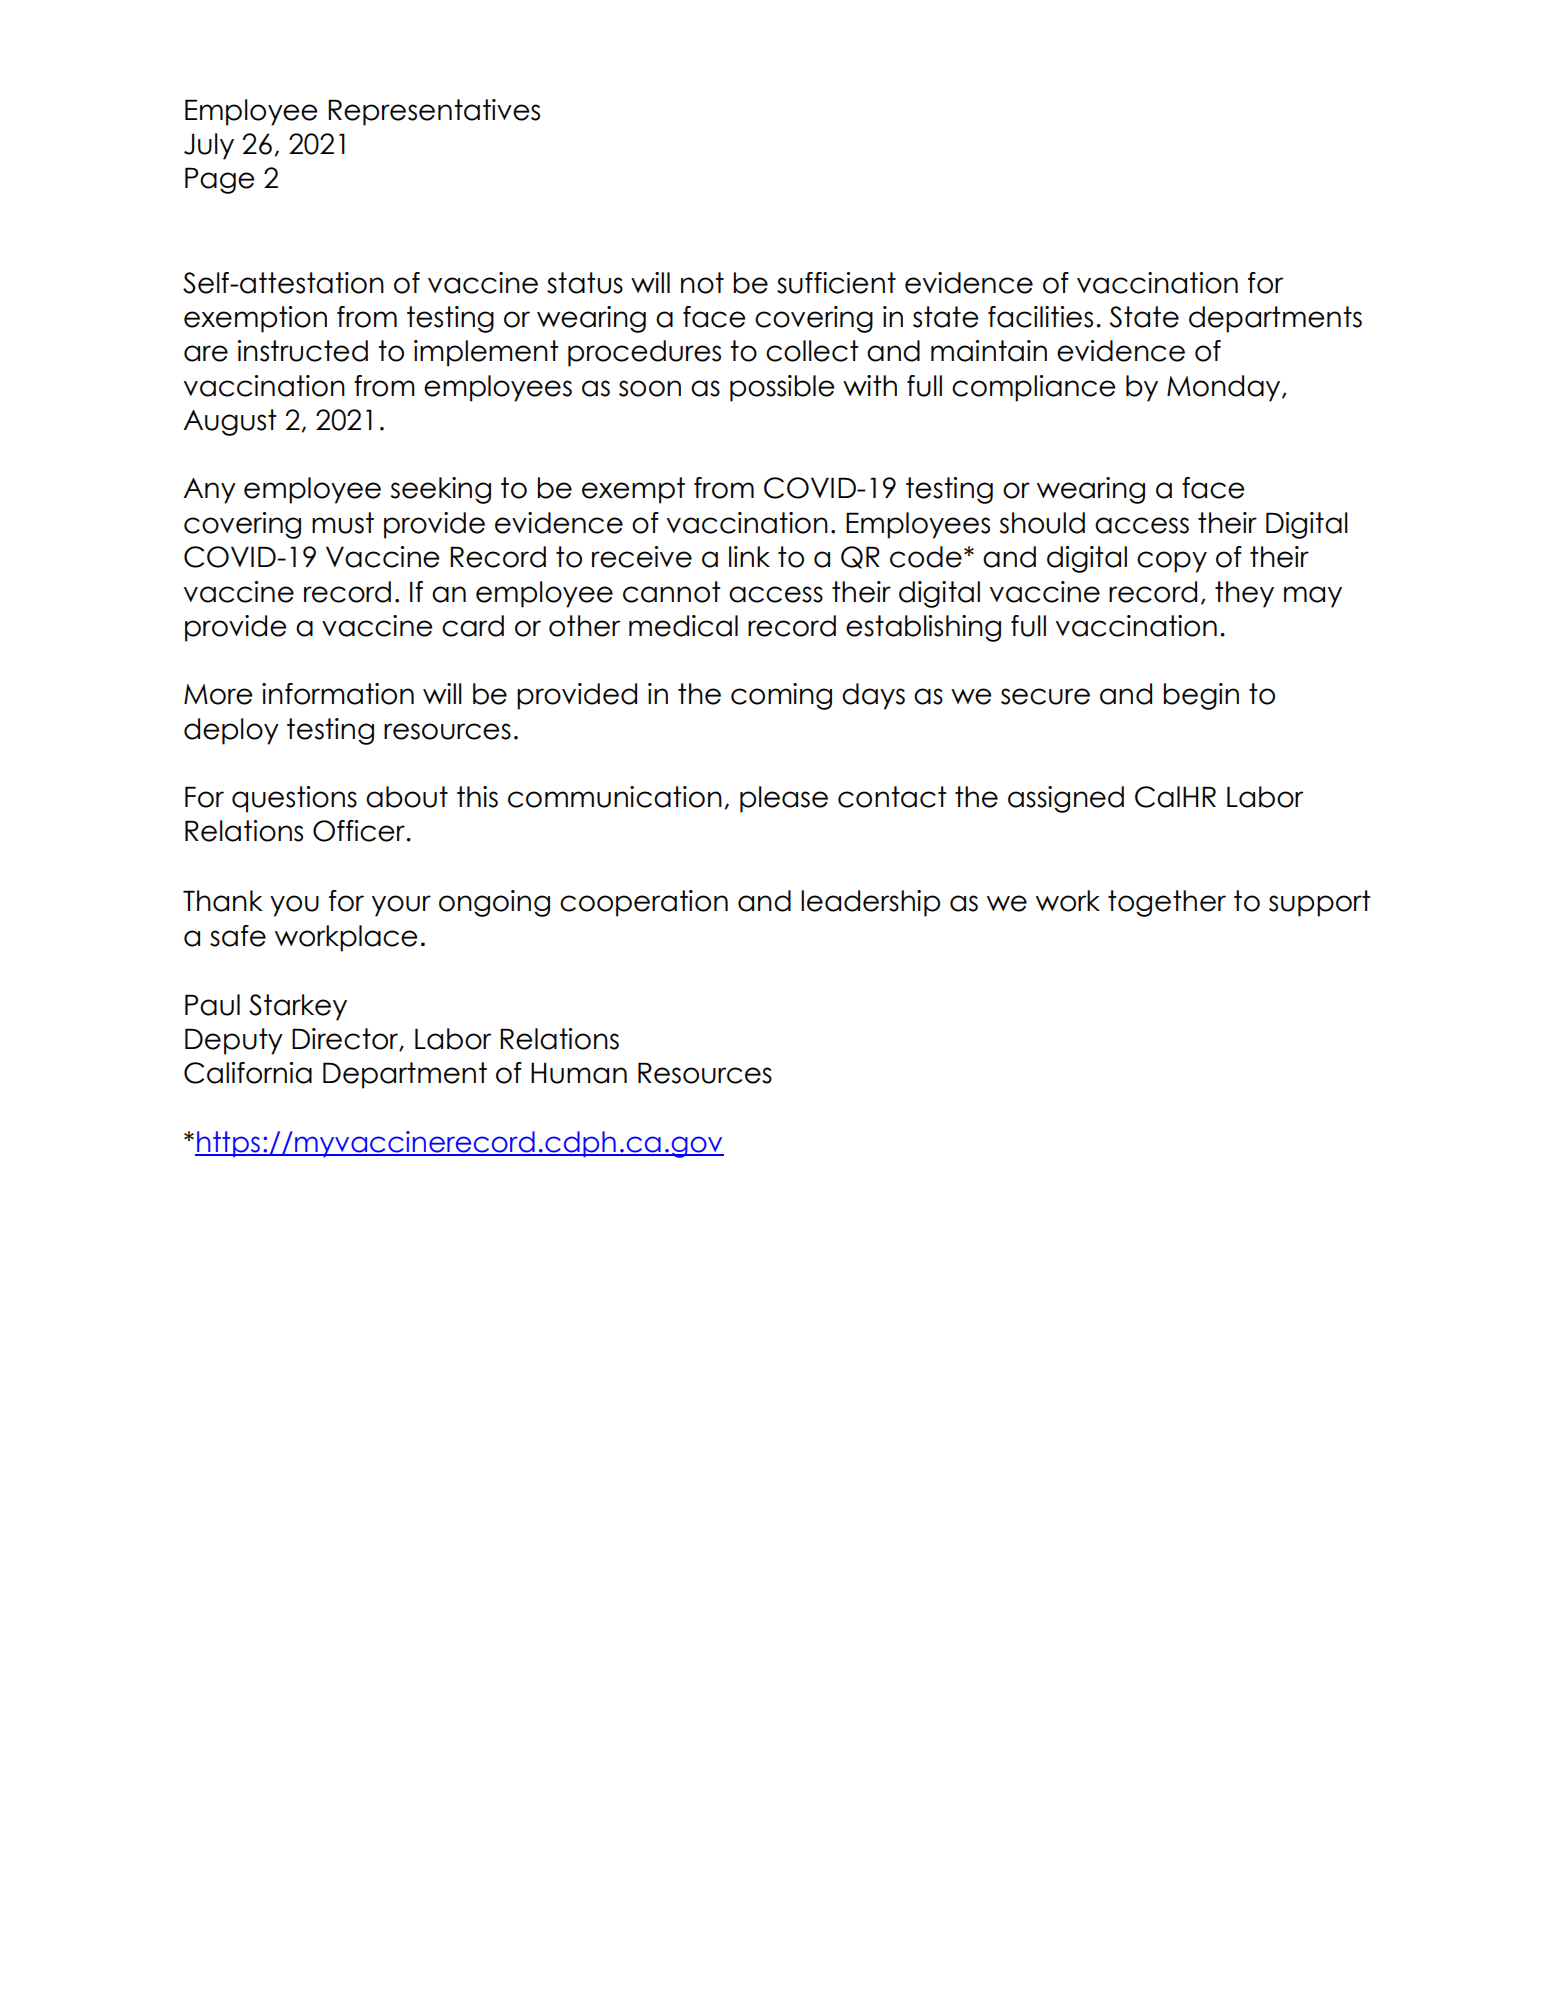 This image has width=1556, height=2014. Describe the element at coordinates (836, 283) in the image. I see `sufficient` at that location.
